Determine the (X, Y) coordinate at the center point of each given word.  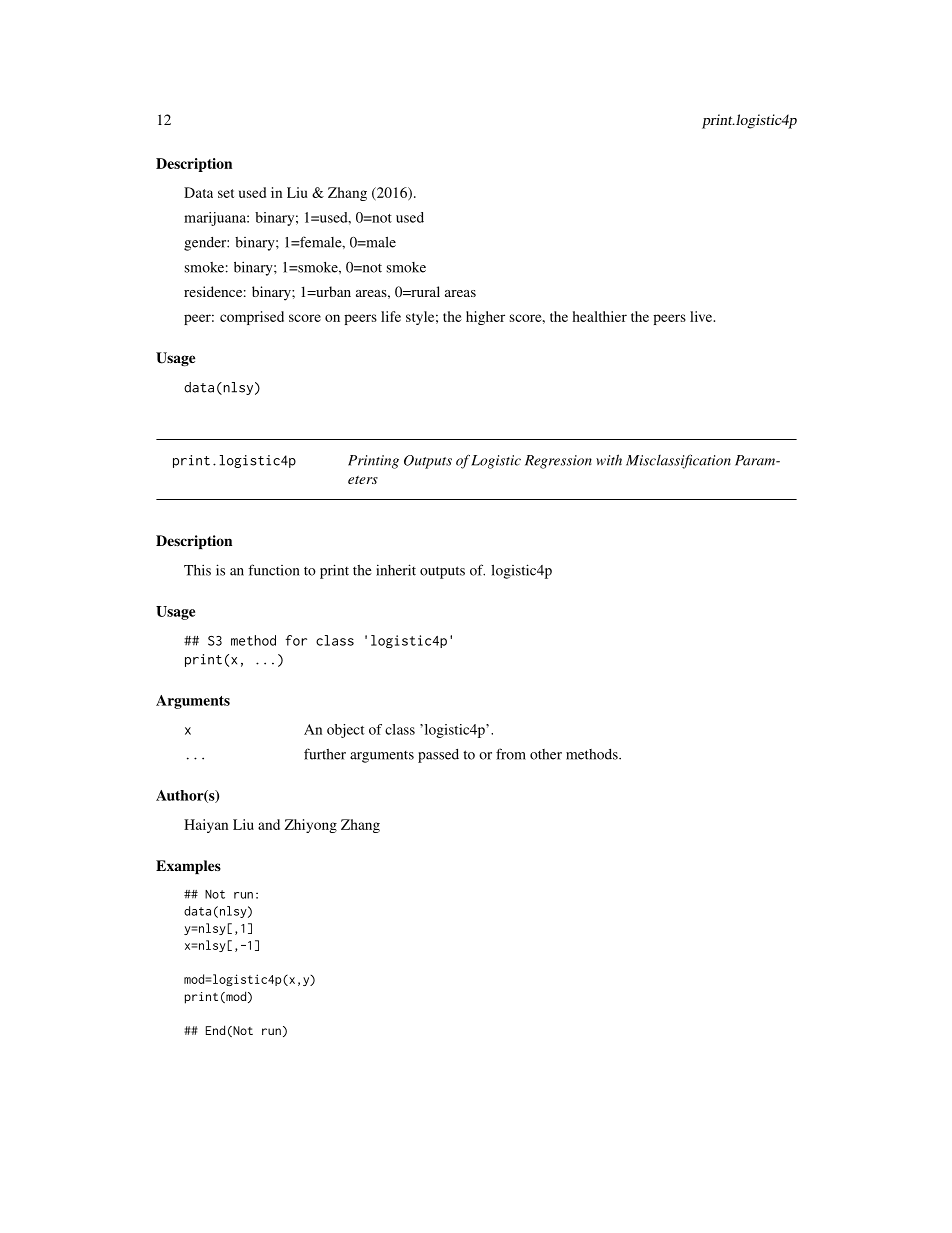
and (269, 824)
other (546, 754)
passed (438, 756)
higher (485, 318)
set (226, 193)
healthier (600, 316)
